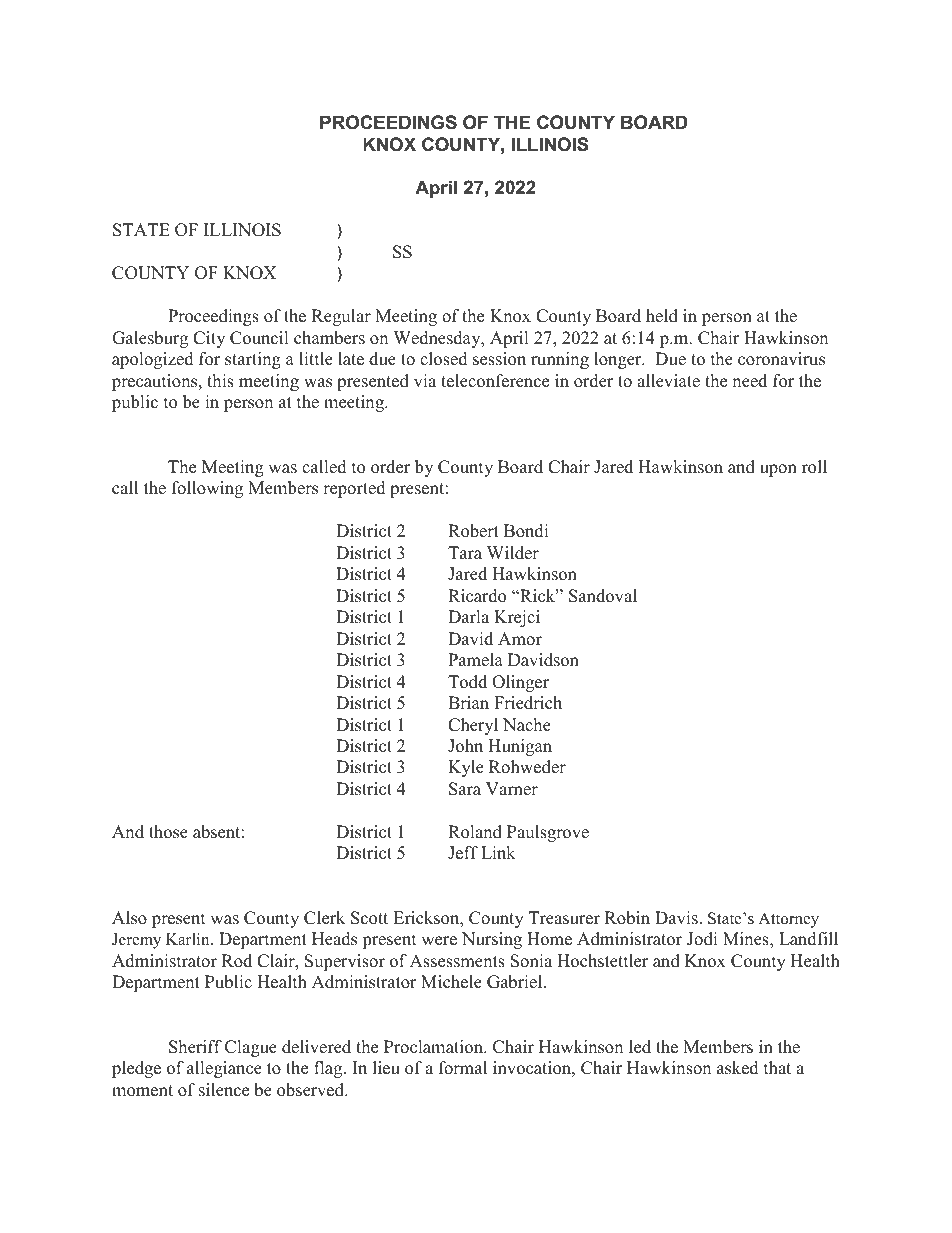  I want to click on allegiance, so click(224, 1069).
